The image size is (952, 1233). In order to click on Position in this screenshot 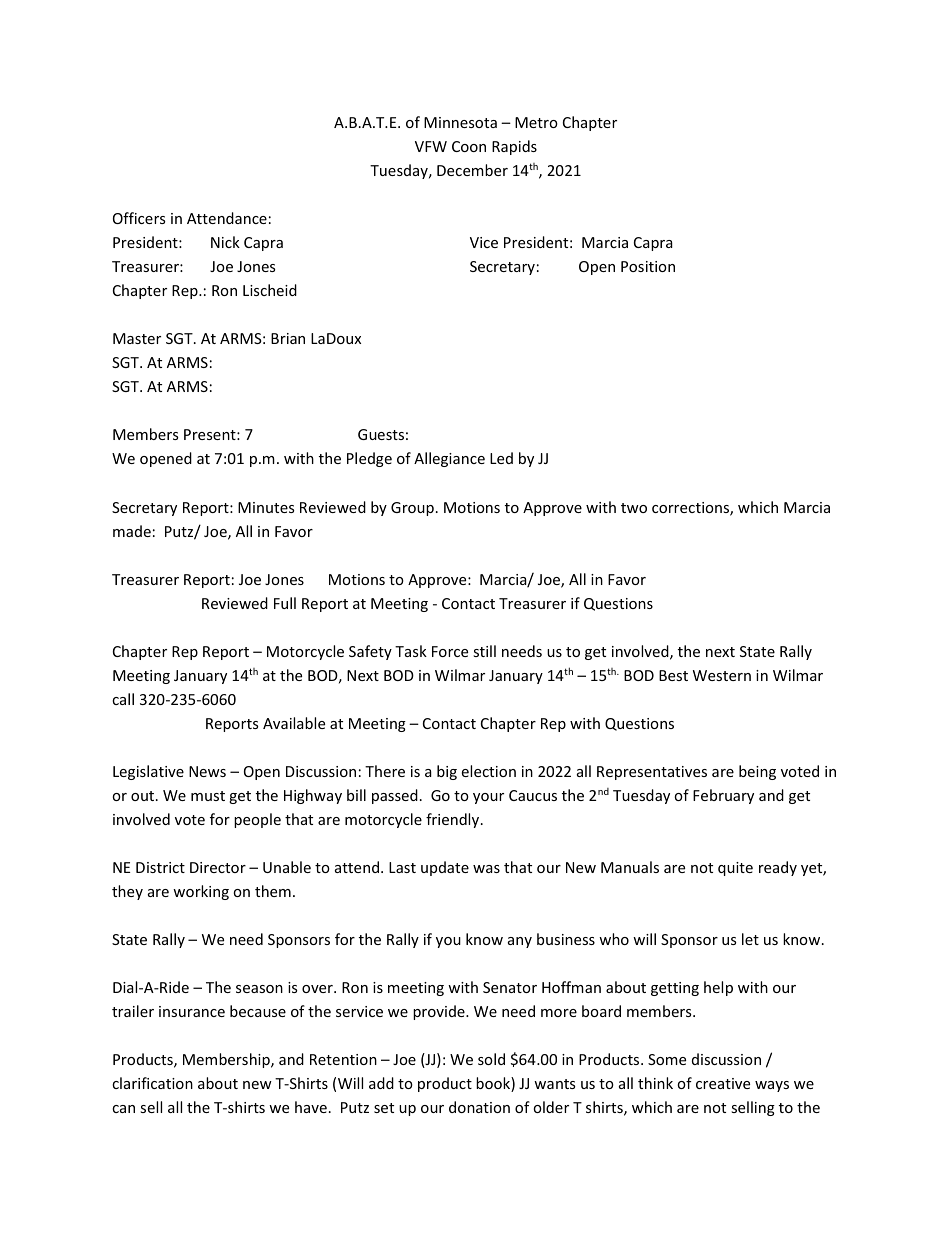, I will do `click(648, 266)`.
